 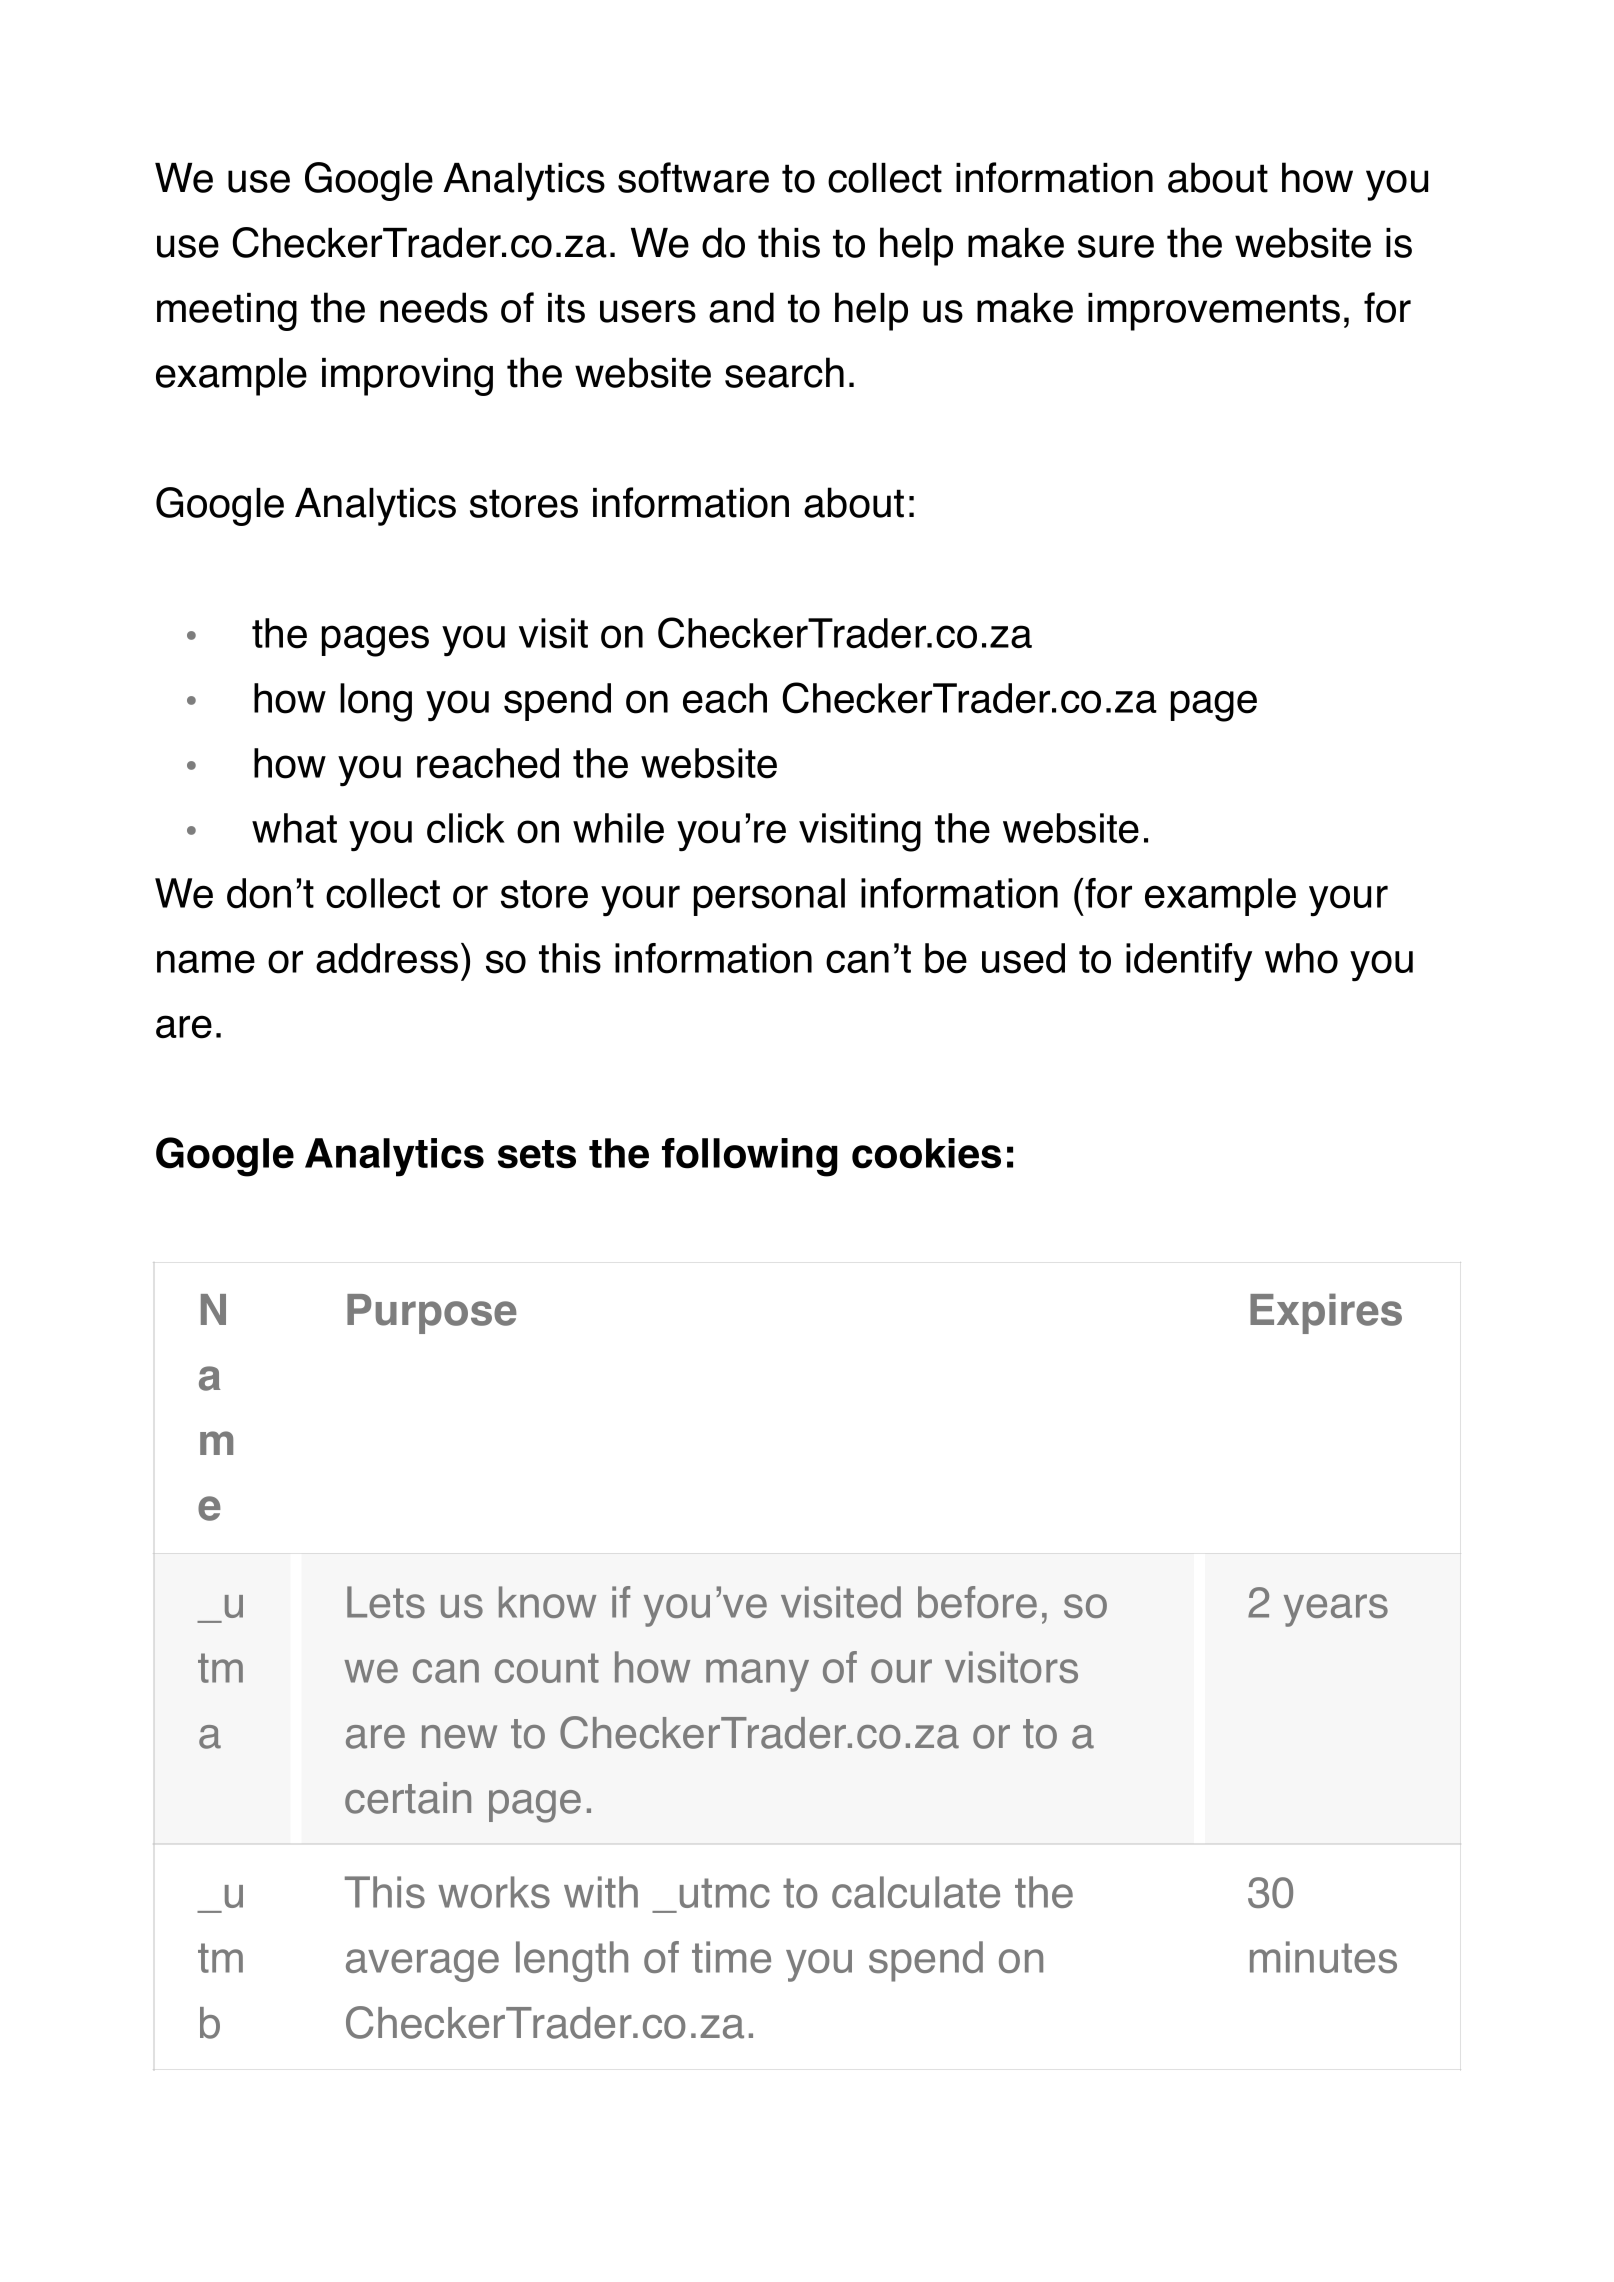 What do you see at coordinates (387, 958) in the image?
I see `address` at bounding box center [387, 958].
